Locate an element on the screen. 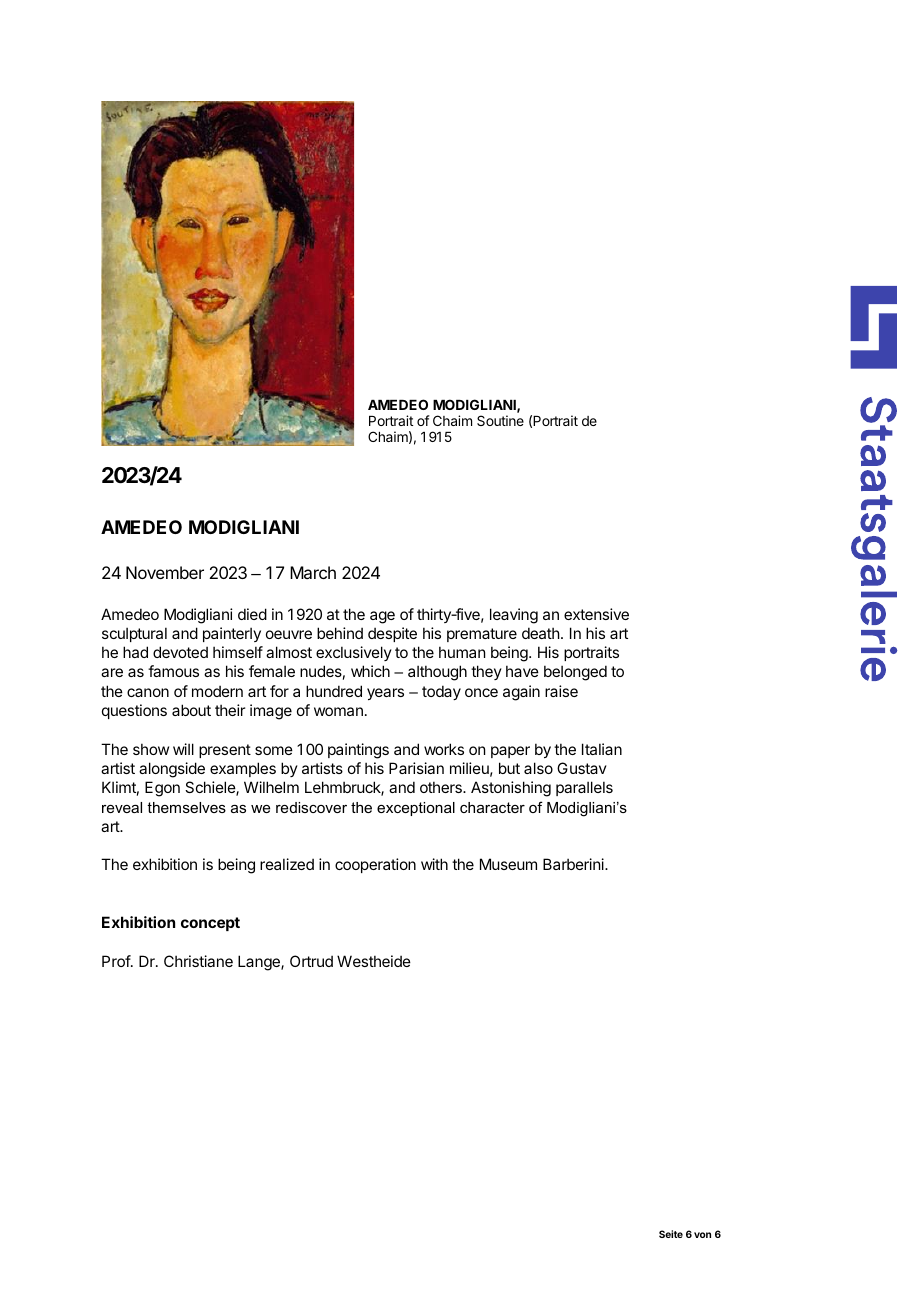  Seite is located at coordinates (671, 1234).
